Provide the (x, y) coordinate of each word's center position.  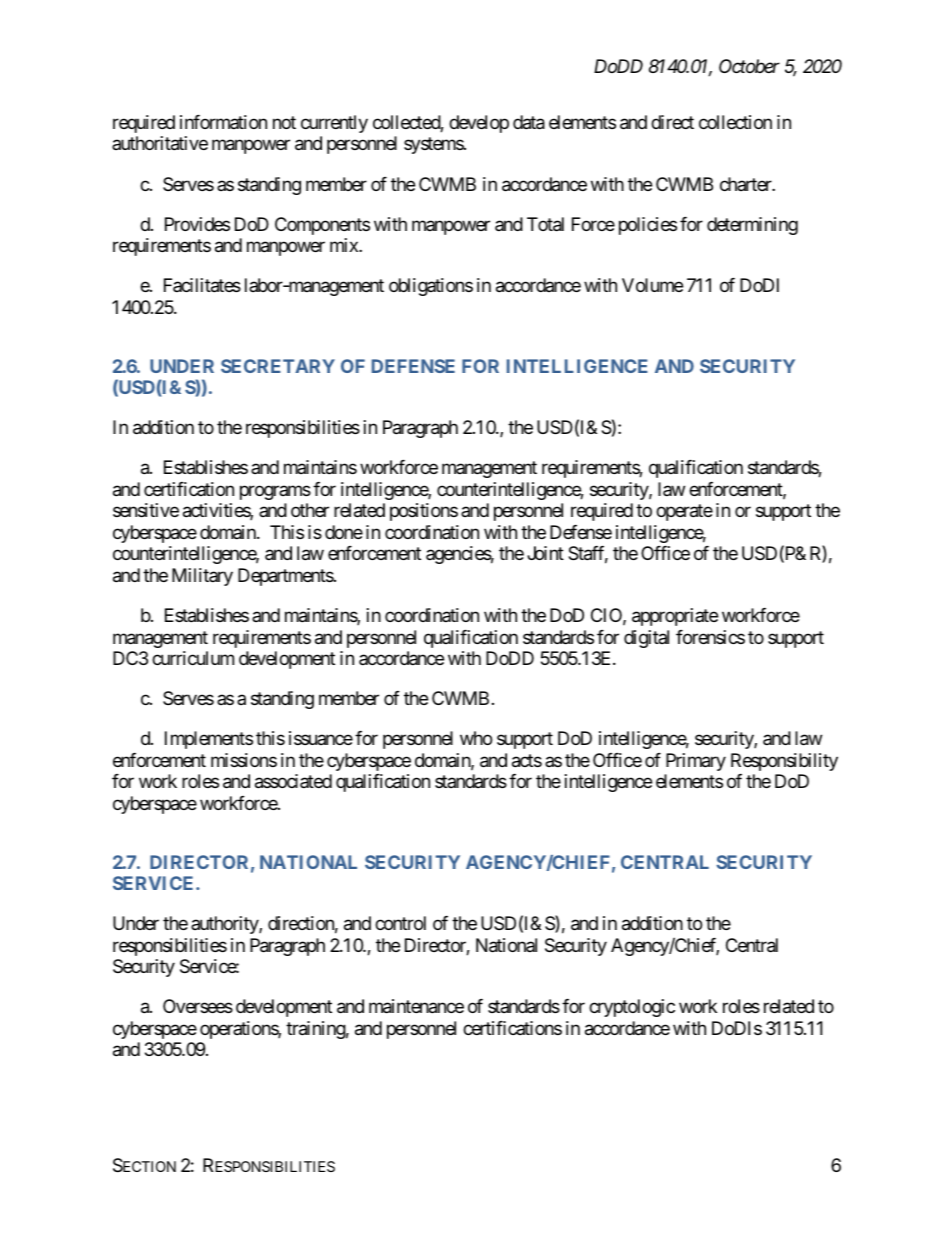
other (310, 510)
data (529, 122)
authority (225, 925)
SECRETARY (278, 366)
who (476, 738)
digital (646, 639)
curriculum (193, 658)
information (223, 122)
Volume (652, 285)
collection (735, 122)
